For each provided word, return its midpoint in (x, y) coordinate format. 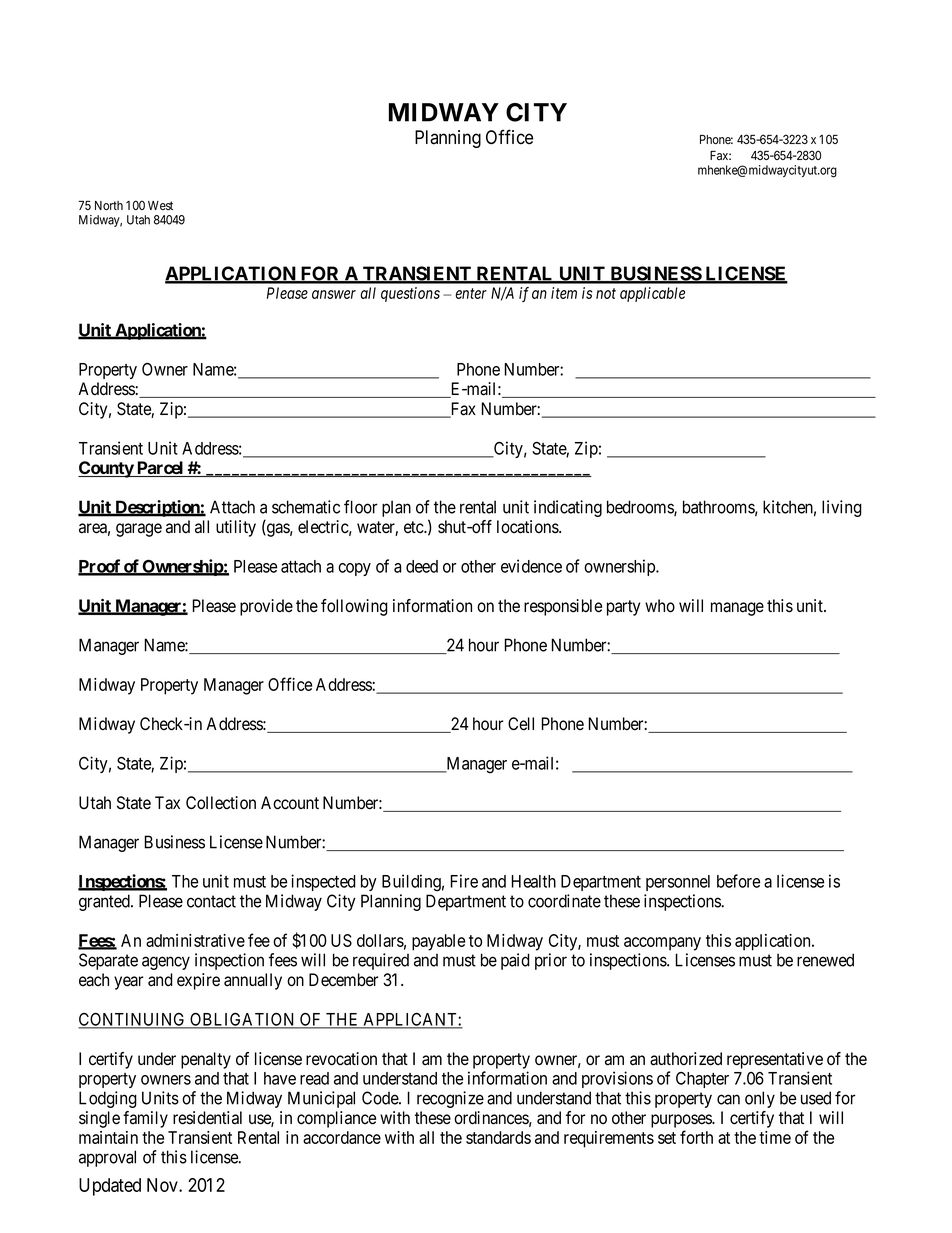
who (660, 606)
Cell (521, 724)
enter (471, 293)
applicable (652, 294)
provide (266, 607)
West (160, 205)
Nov (163, 1185)
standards (498, 1137)
